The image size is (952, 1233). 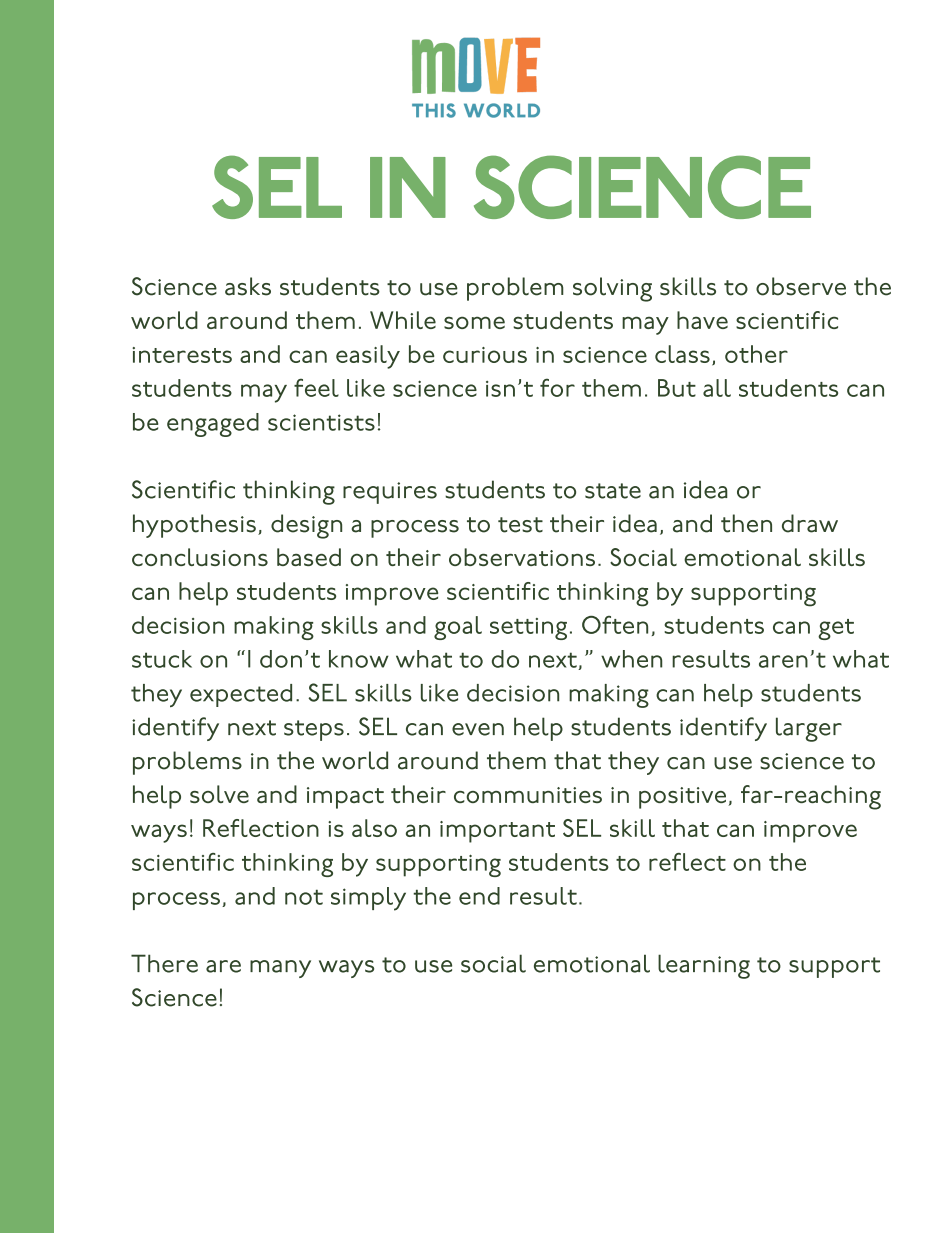 I want to click on end, so click(x=479, y=896).
